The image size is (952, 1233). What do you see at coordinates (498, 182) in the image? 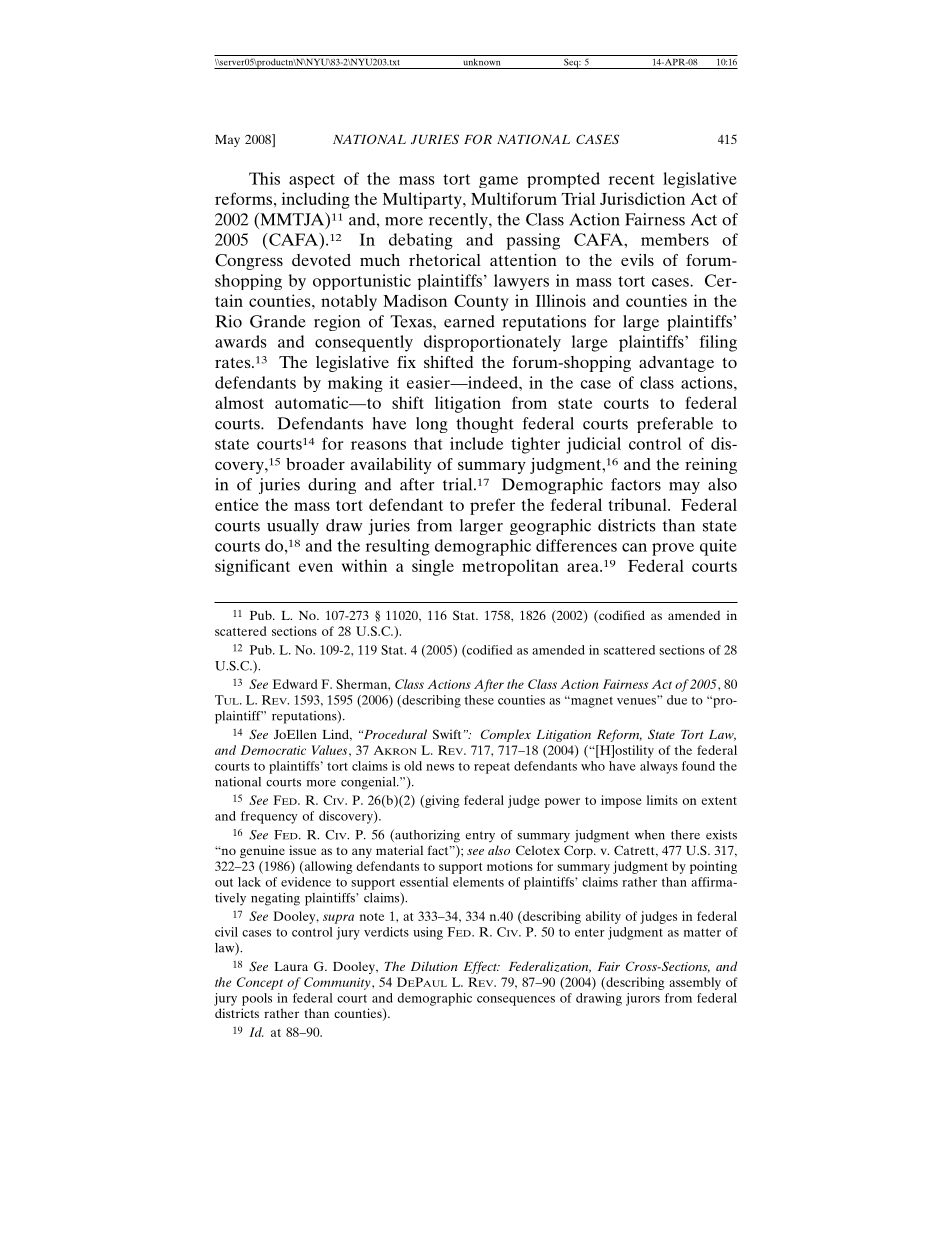
I see `game` at bounding box center [498, 182].
